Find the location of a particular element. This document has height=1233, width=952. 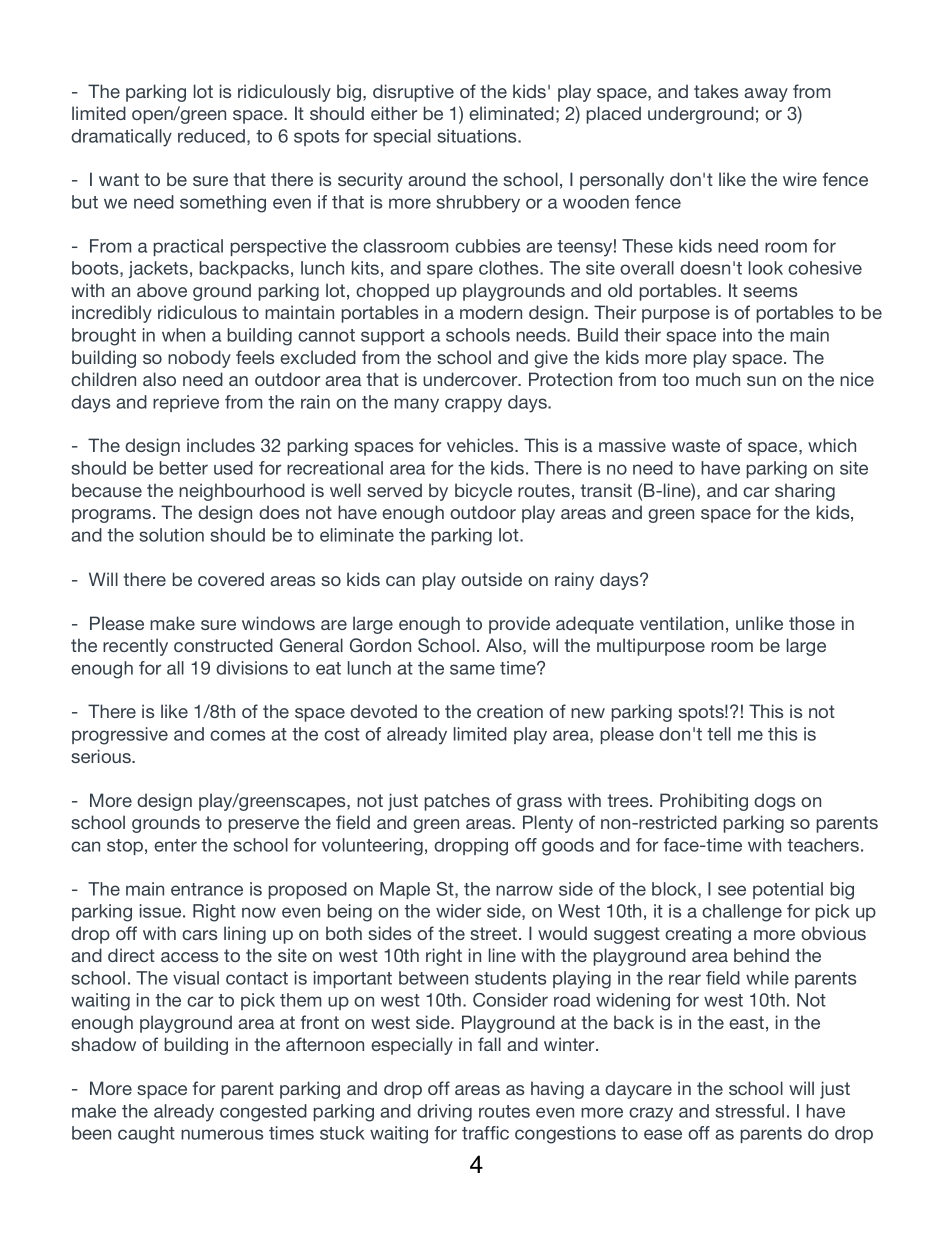

away is located at coordinates (766, 95).
